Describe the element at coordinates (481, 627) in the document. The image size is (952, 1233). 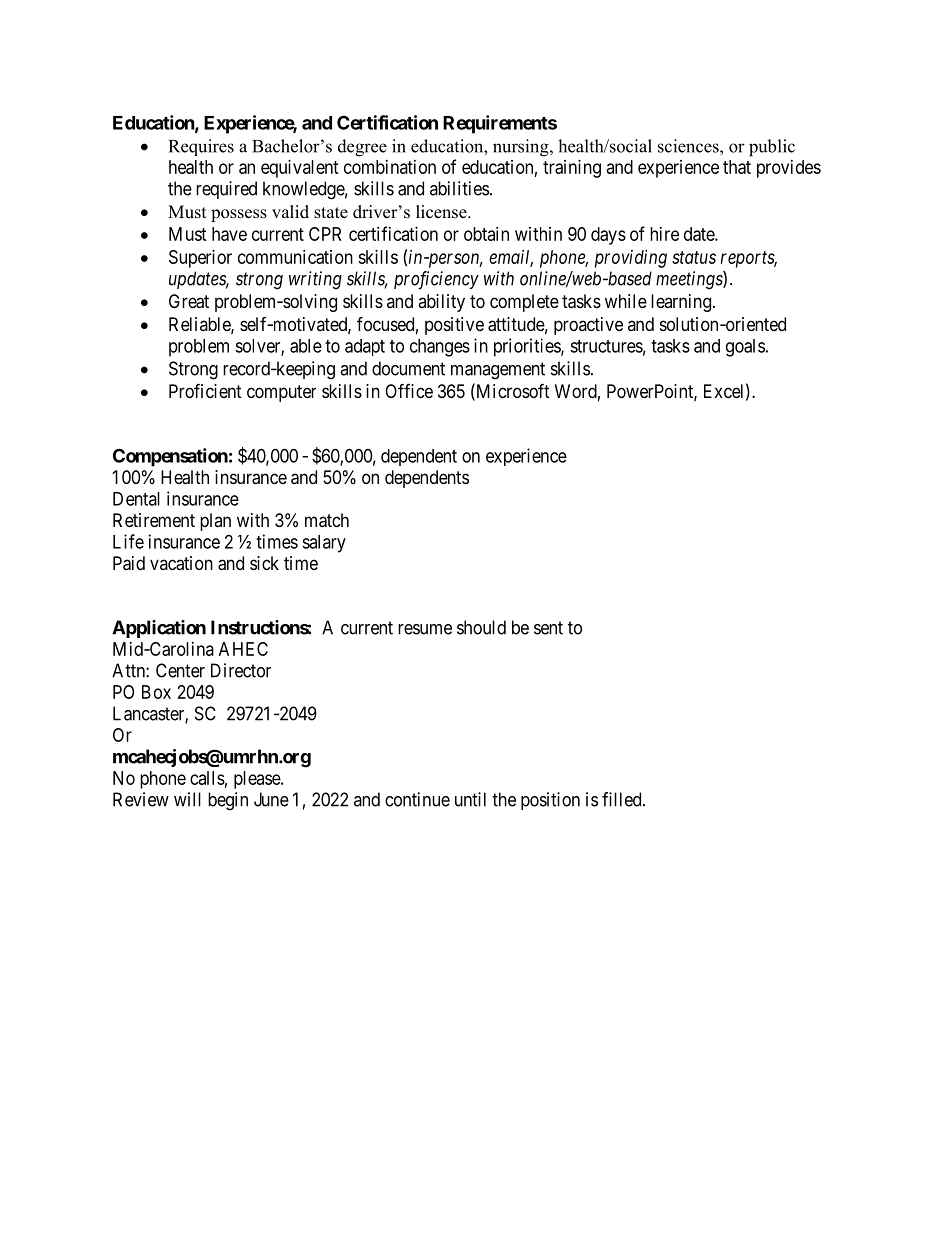
I see `should` at that location.
